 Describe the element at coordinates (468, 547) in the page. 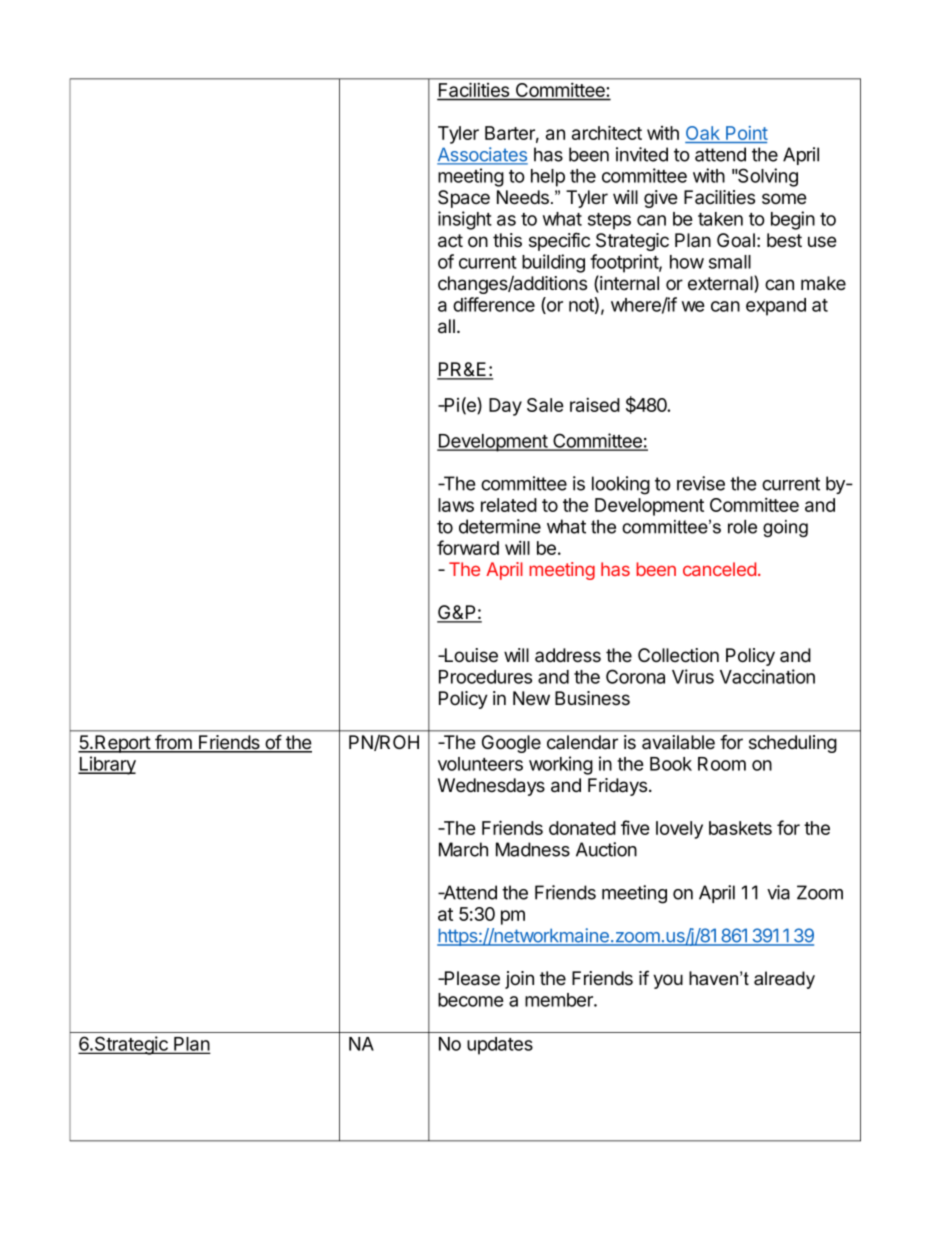

I see `forward` at that location.
